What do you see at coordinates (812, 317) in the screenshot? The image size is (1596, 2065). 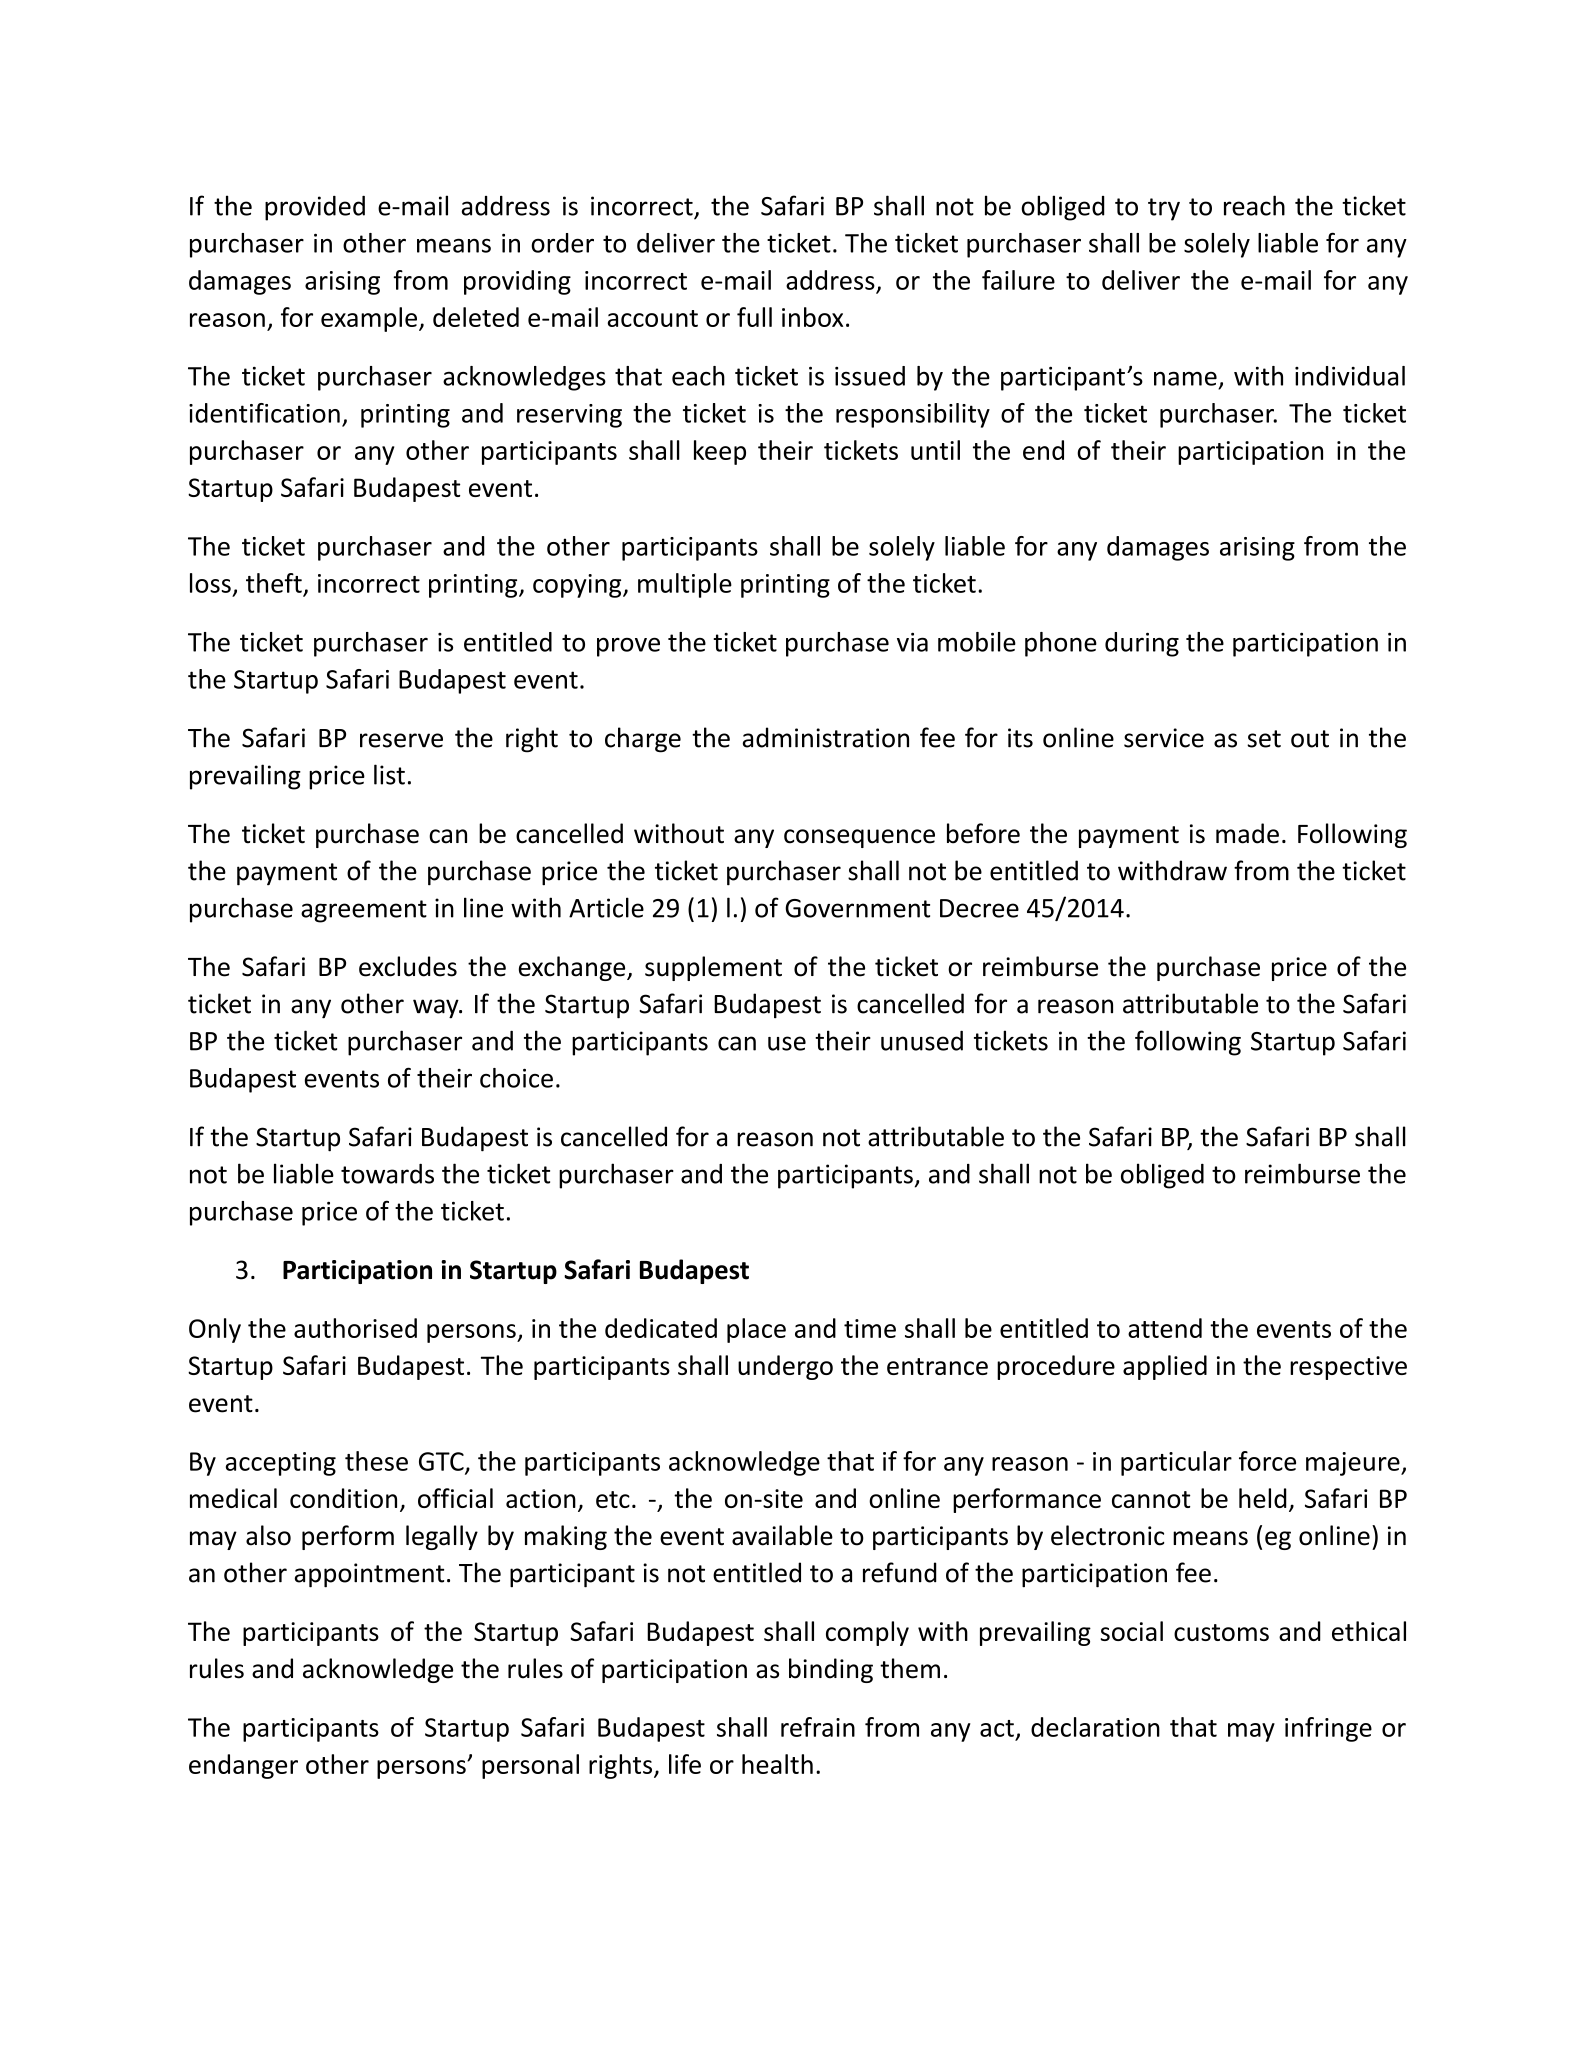 I see `inbox` at bounding box center [812, 317].
